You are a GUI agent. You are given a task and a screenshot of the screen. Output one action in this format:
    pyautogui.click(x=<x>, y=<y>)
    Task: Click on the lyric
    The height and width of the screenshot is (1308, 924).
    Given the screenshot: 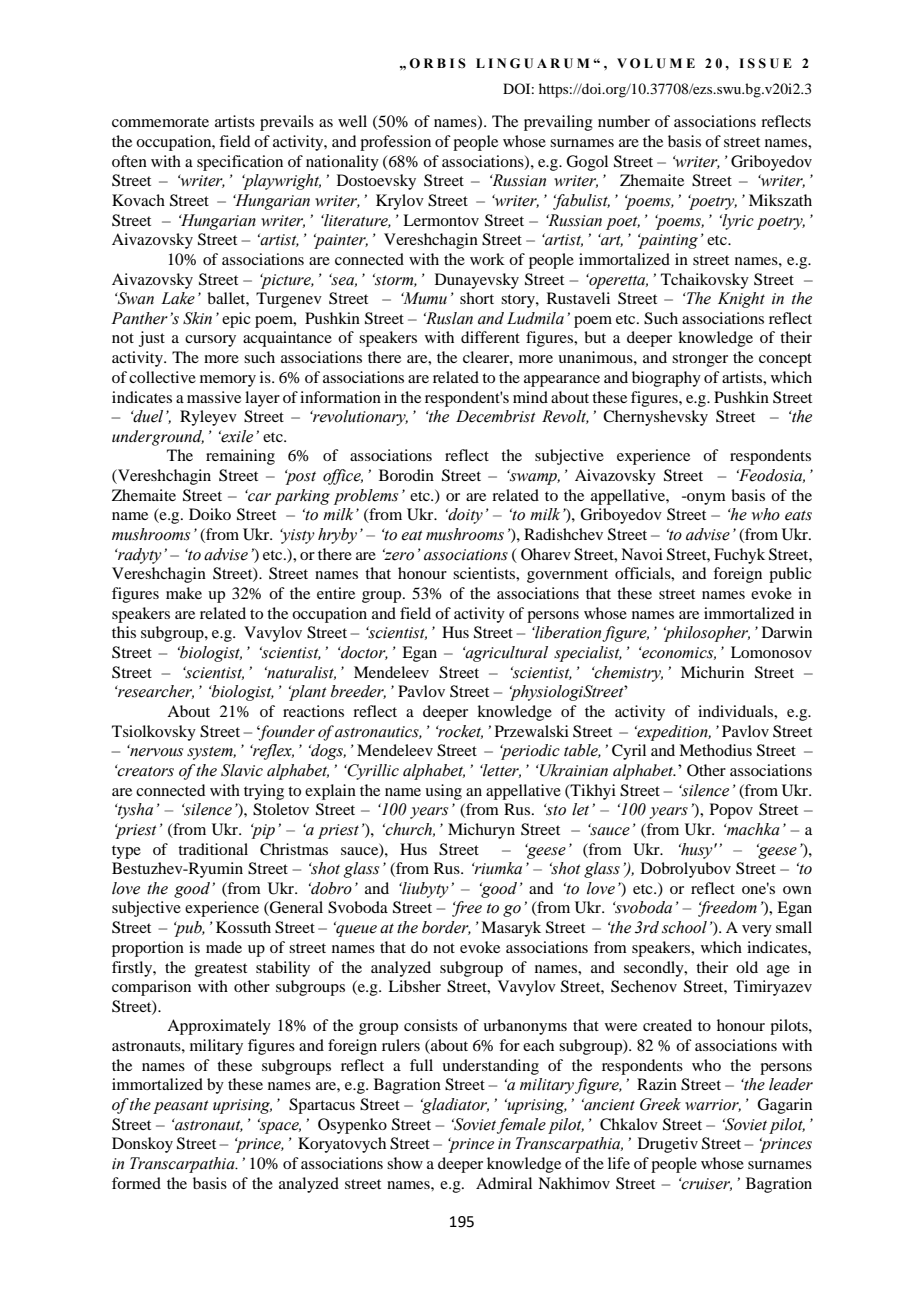 What is the action you would take?
    pyautogui.click(x=737, y=222)
